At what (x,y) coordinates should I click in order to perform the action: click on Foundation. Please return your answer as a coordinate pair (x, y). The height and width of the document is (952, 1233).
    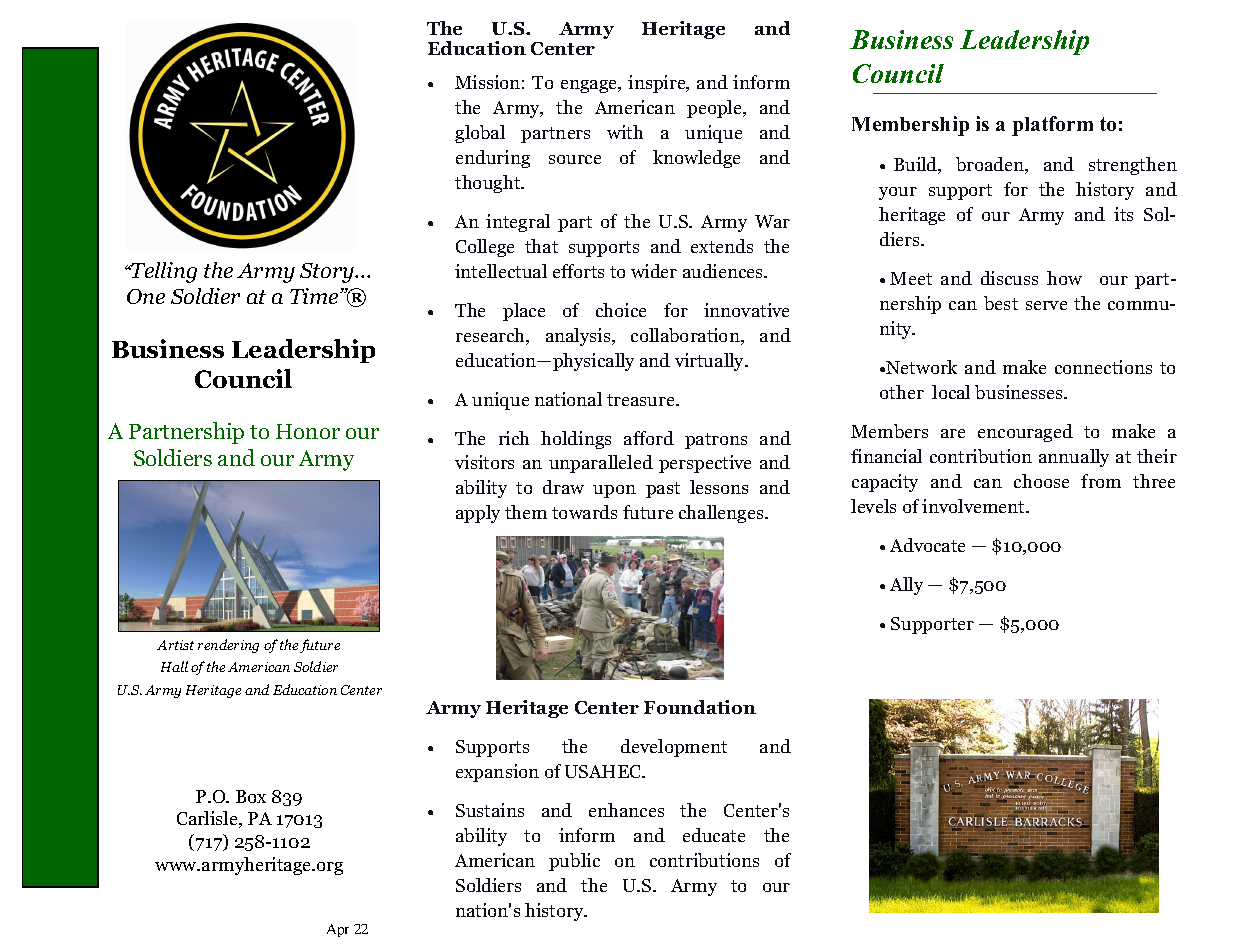
    Looking at the image, I should click on (700, 707).
